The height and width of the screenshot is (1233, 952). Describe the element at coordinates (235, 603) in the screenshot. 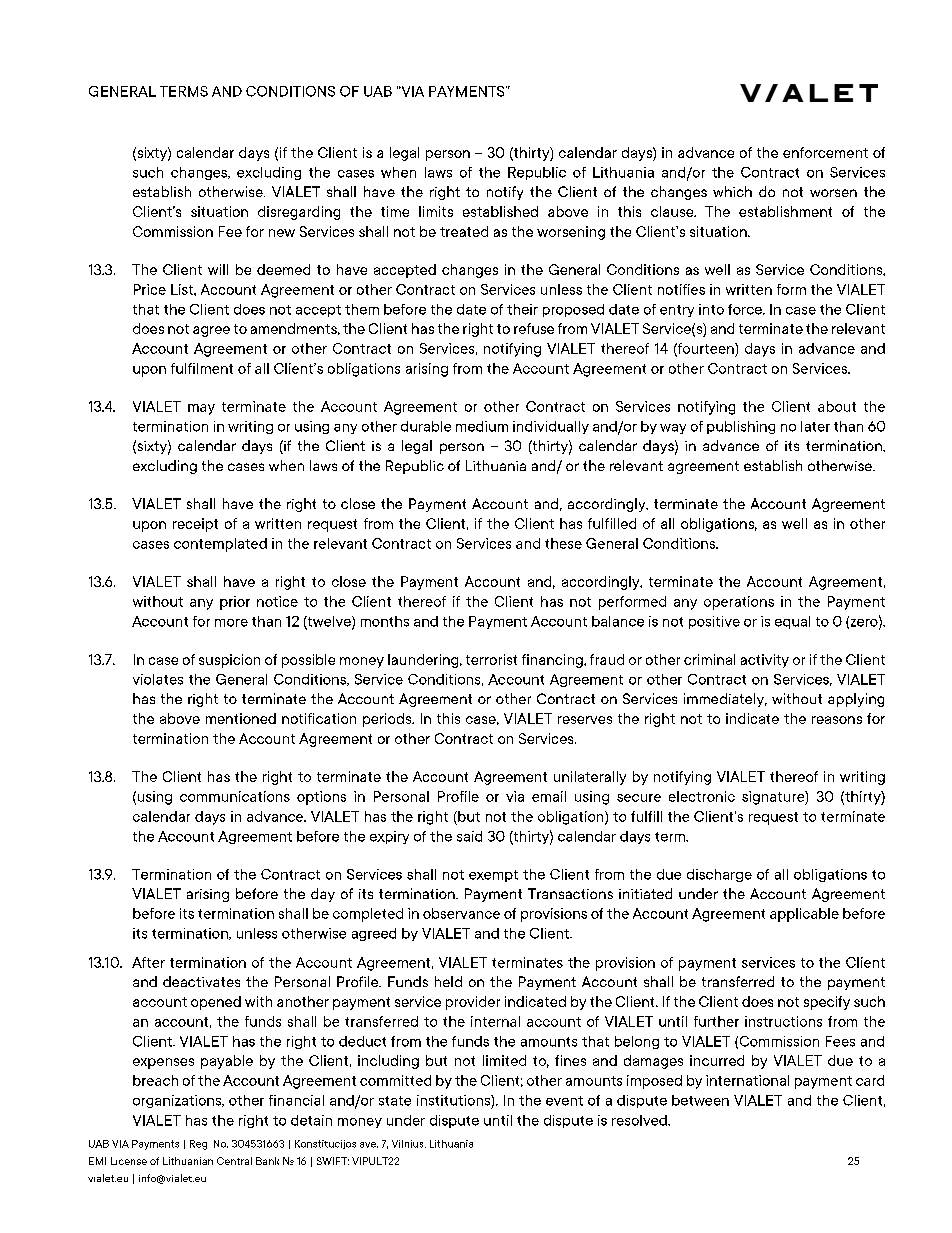

I see `prior` at that location.
